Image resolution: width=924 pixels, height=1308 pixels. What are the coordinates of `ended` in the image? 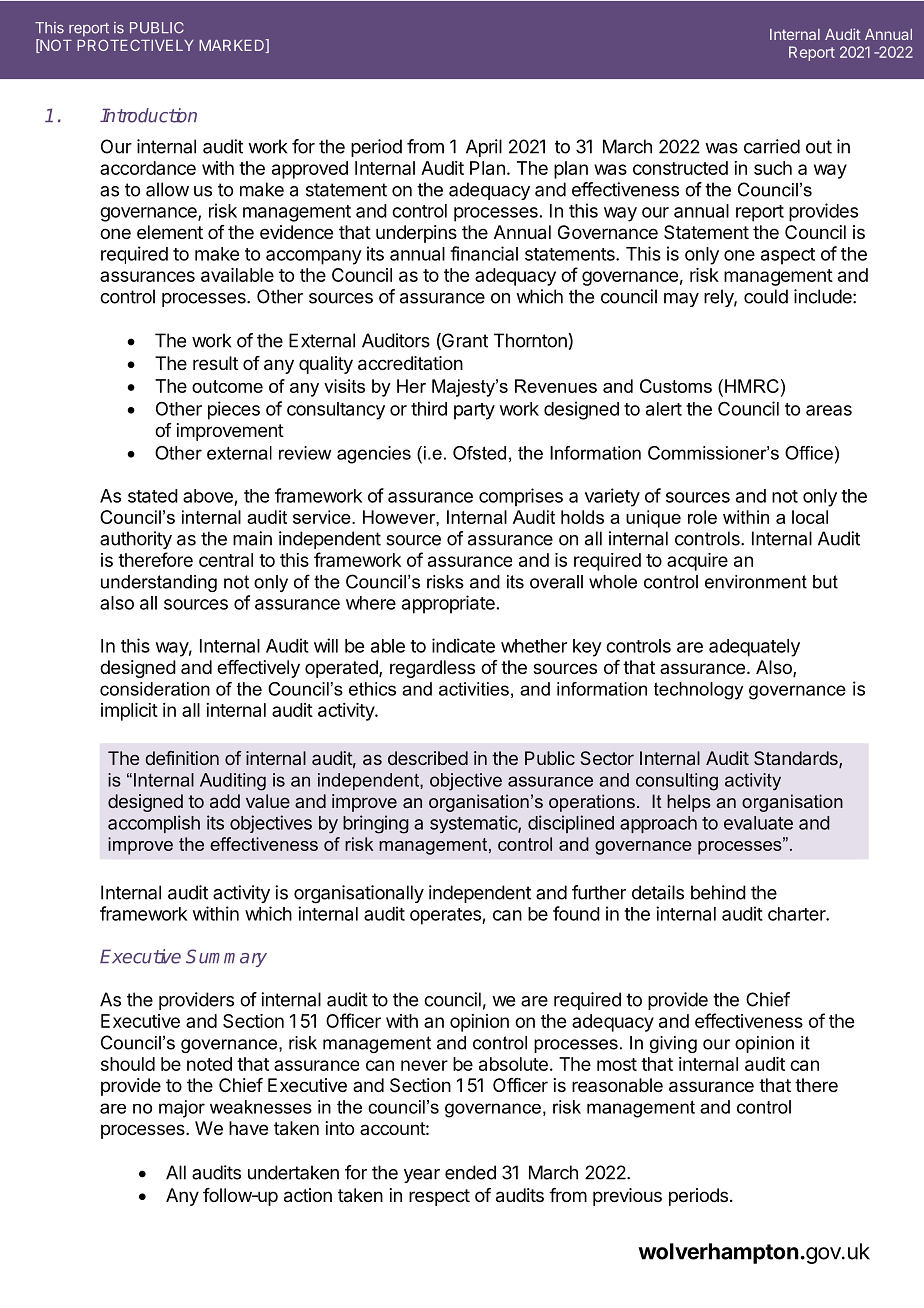 It's located at (470, 1172).
